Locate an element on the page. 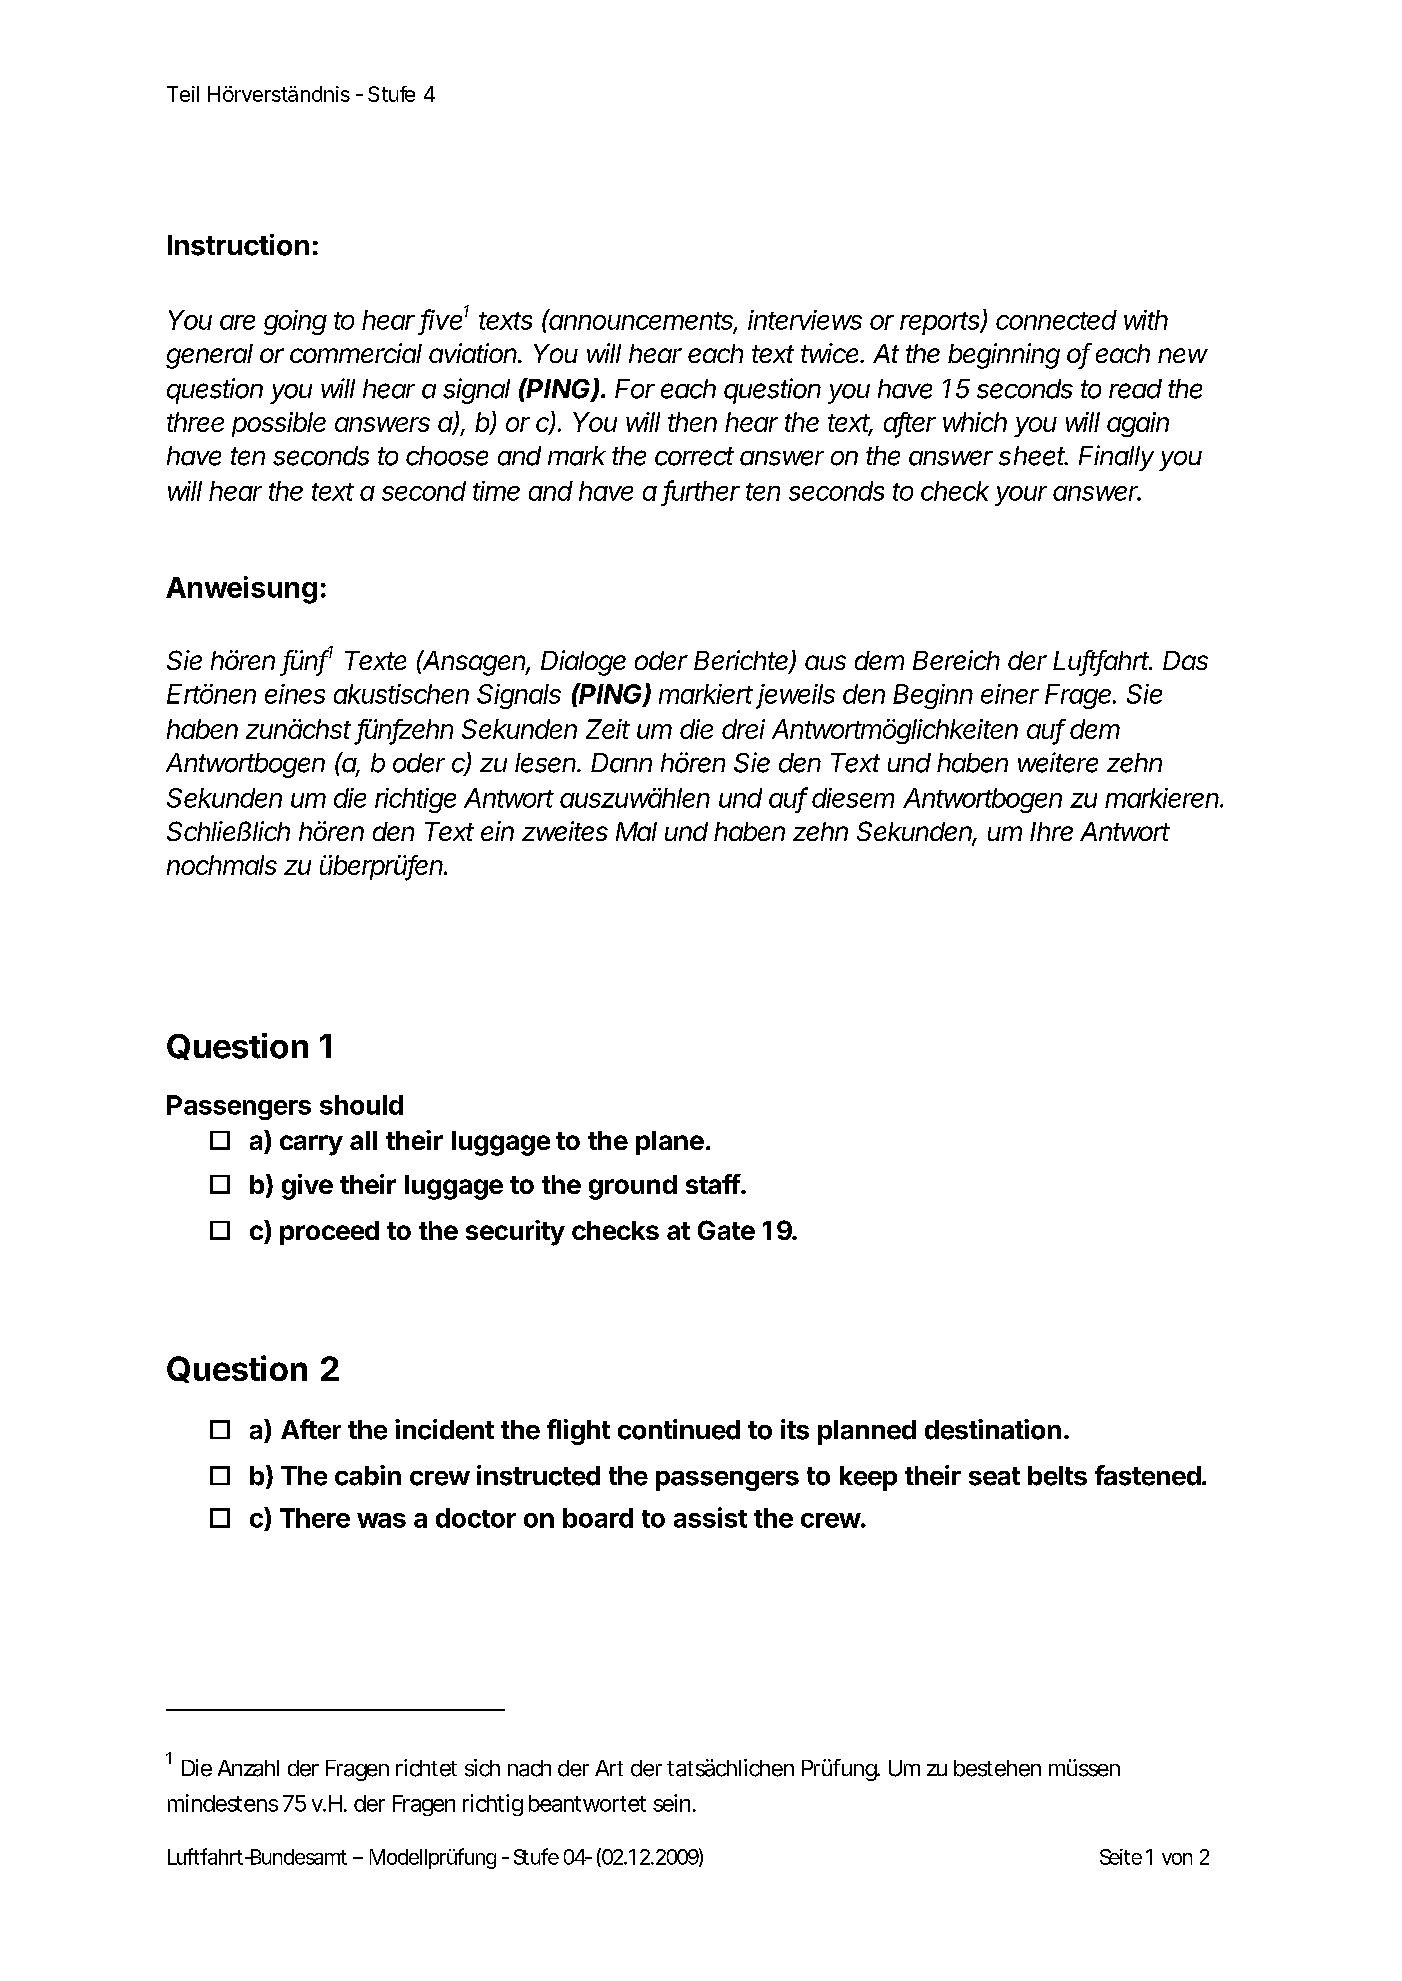 This page has height=1981, width=1402. going is located at coordinates (295, 322).
